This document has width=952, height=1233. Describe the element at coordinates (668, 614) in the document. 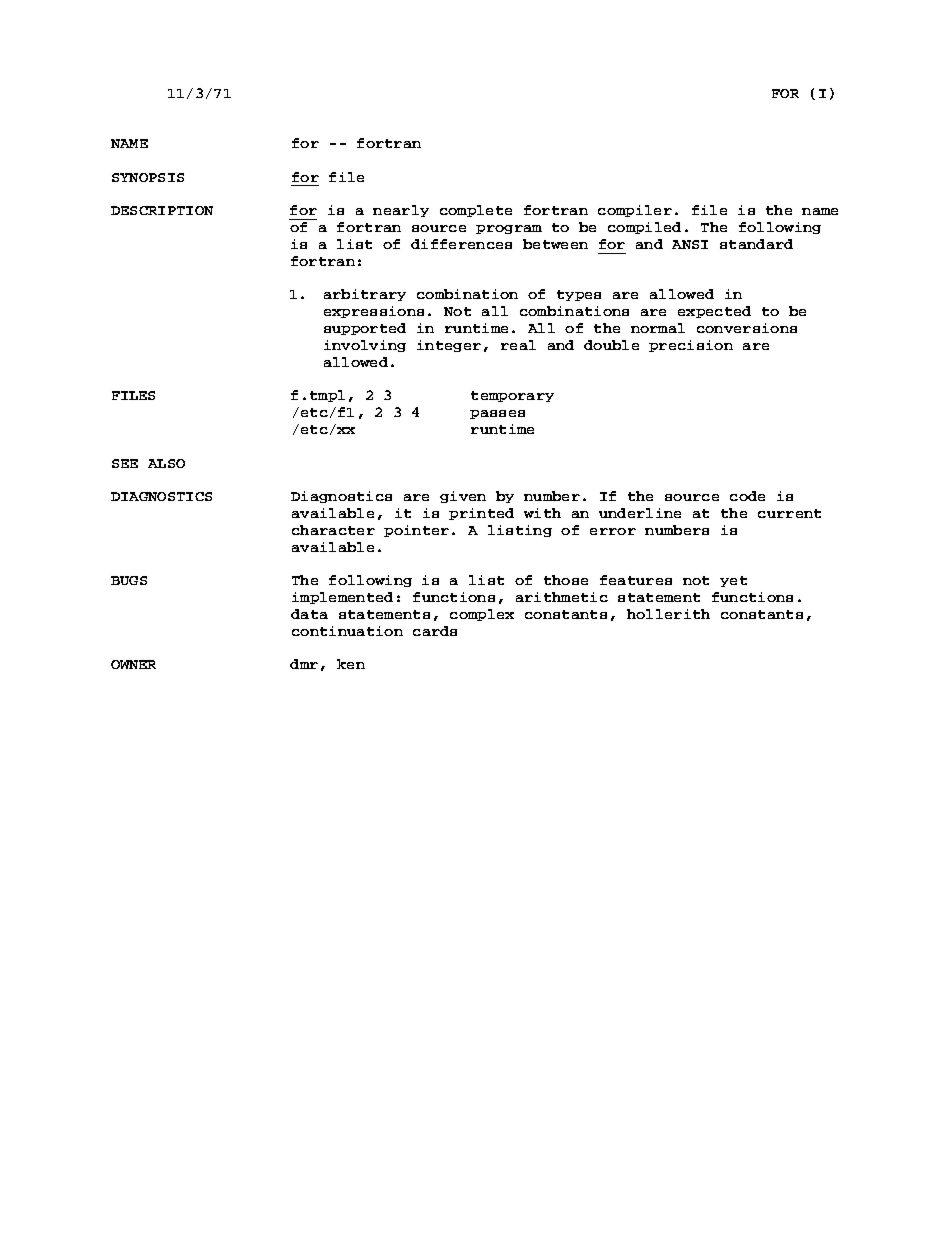

I see `hollerith` at that location.
